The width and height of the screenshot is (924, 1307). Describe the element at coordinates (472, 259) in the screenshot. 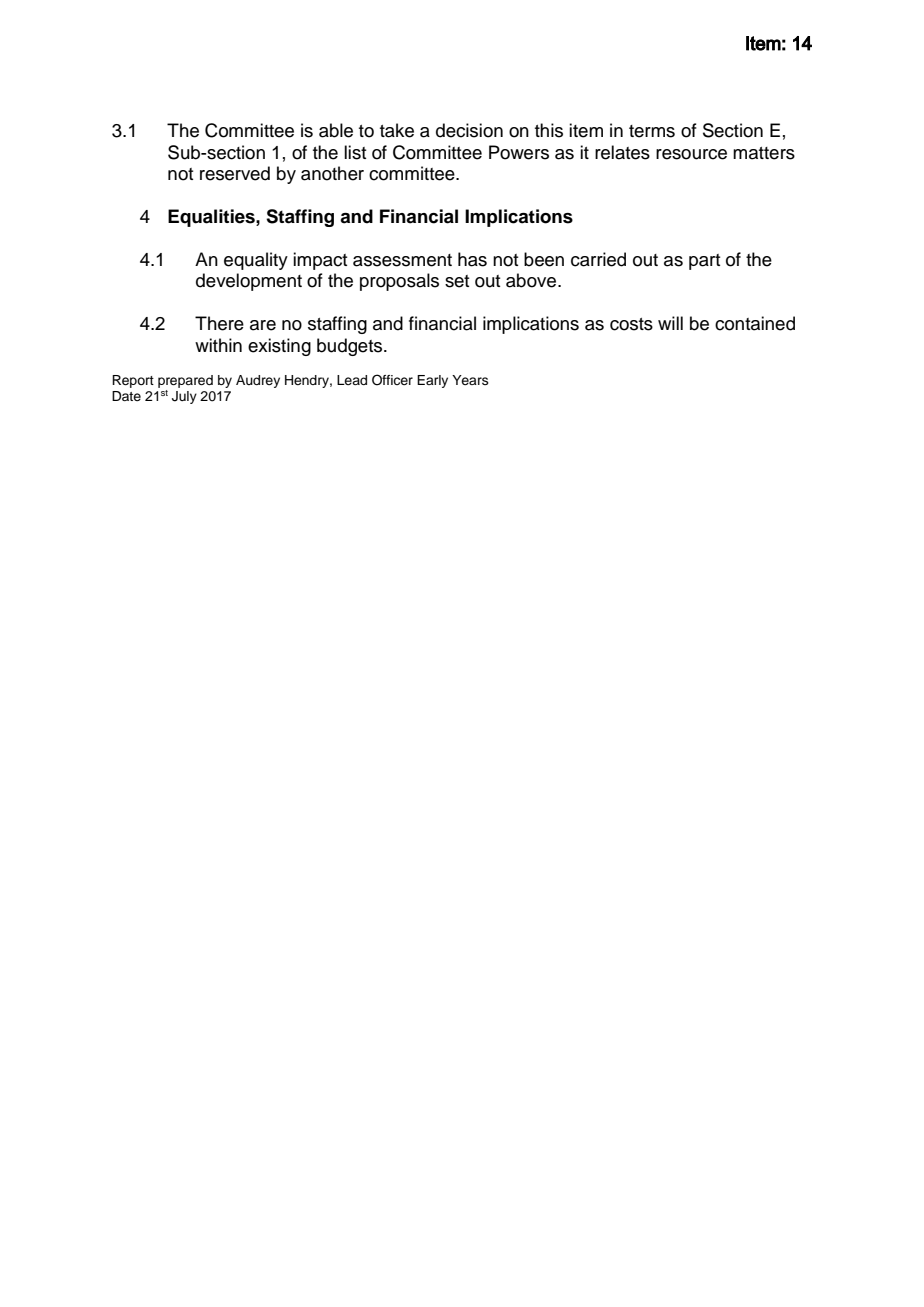

I see `has` at that location.
